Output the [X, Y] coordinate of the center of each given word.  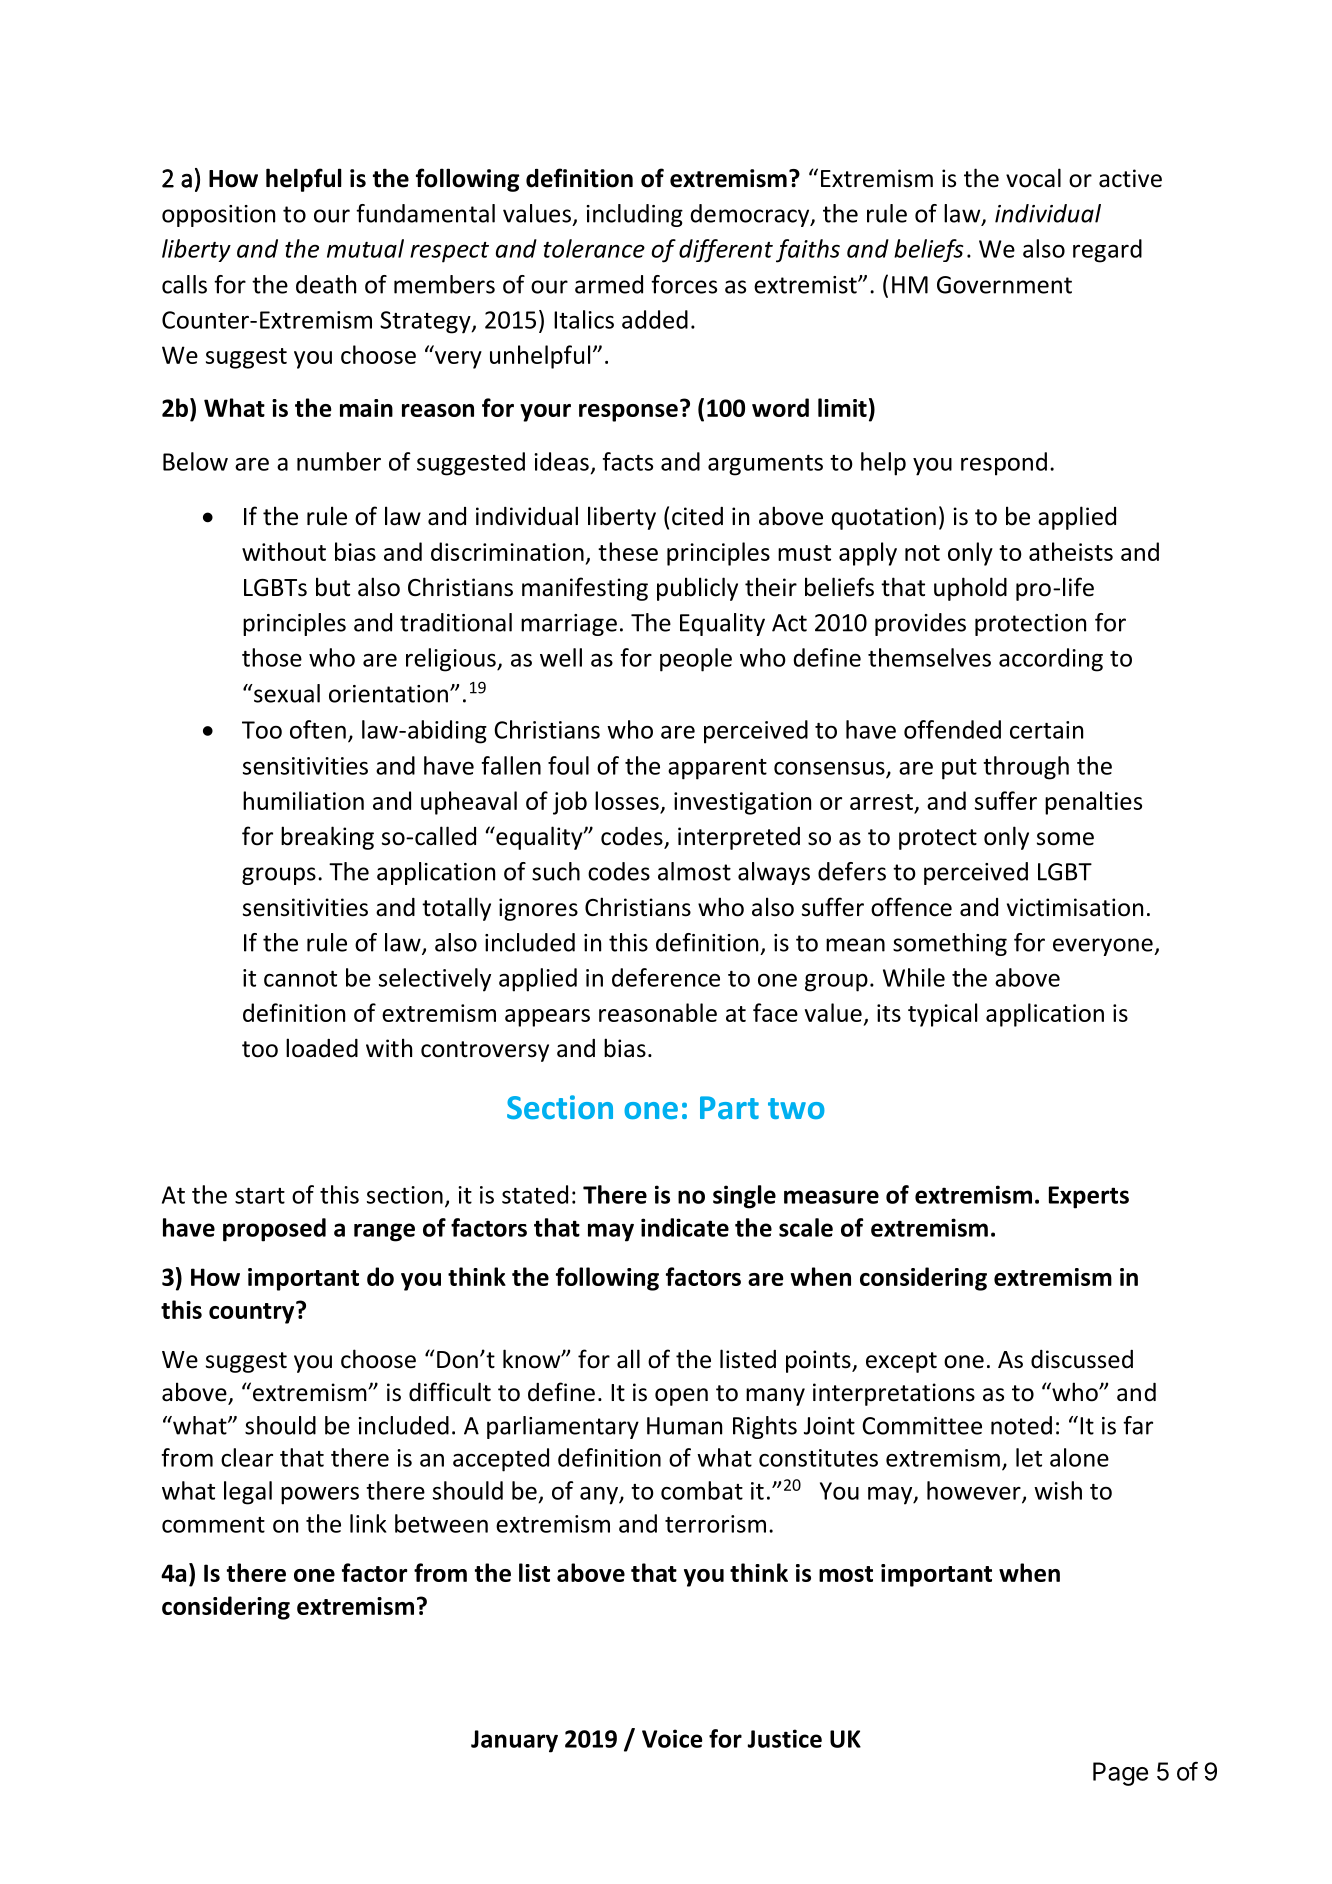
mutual [365, 248]
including [634, 215]
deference [666, 977]
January [514, 1741]
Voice [672, 1738]
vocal [1033, 178]
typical [942, 1015]
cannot [300, 979]
